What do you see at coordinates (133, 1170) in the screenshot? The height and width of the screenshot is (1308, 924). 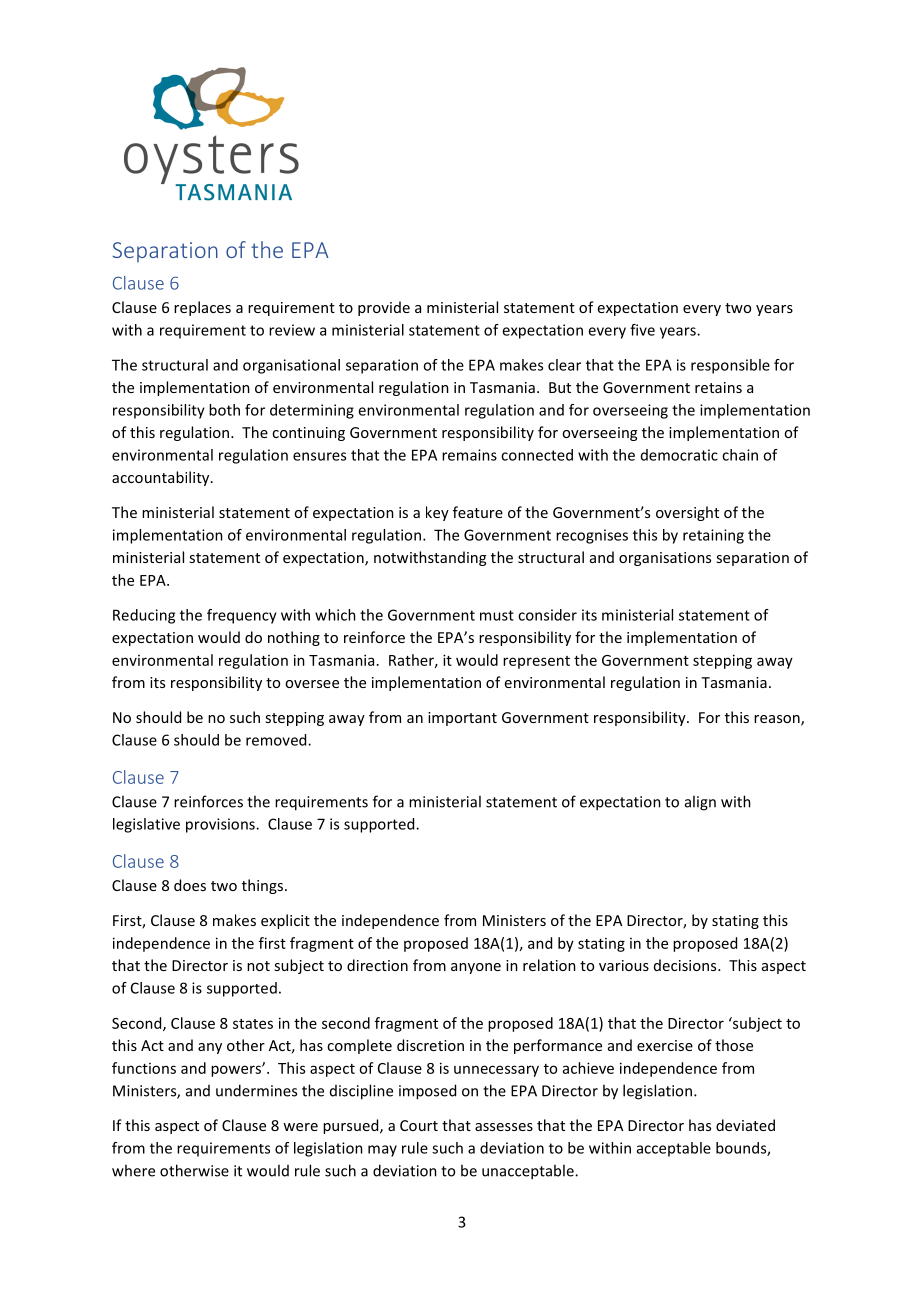 I see `where` at bounding box center [133, 1170].
